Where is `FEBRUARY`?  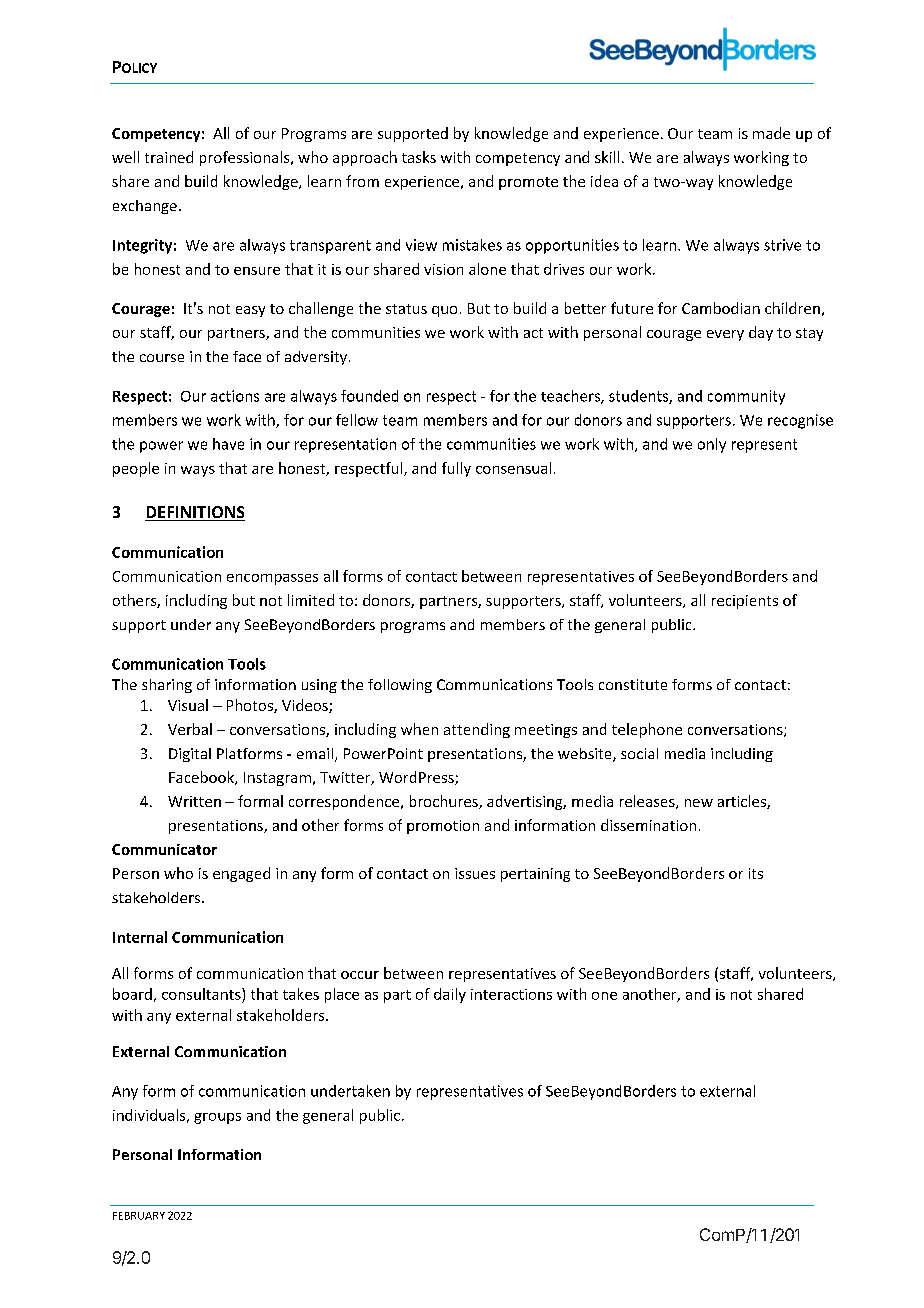 FEBRUARY is located at coordinates (139, 1216).
